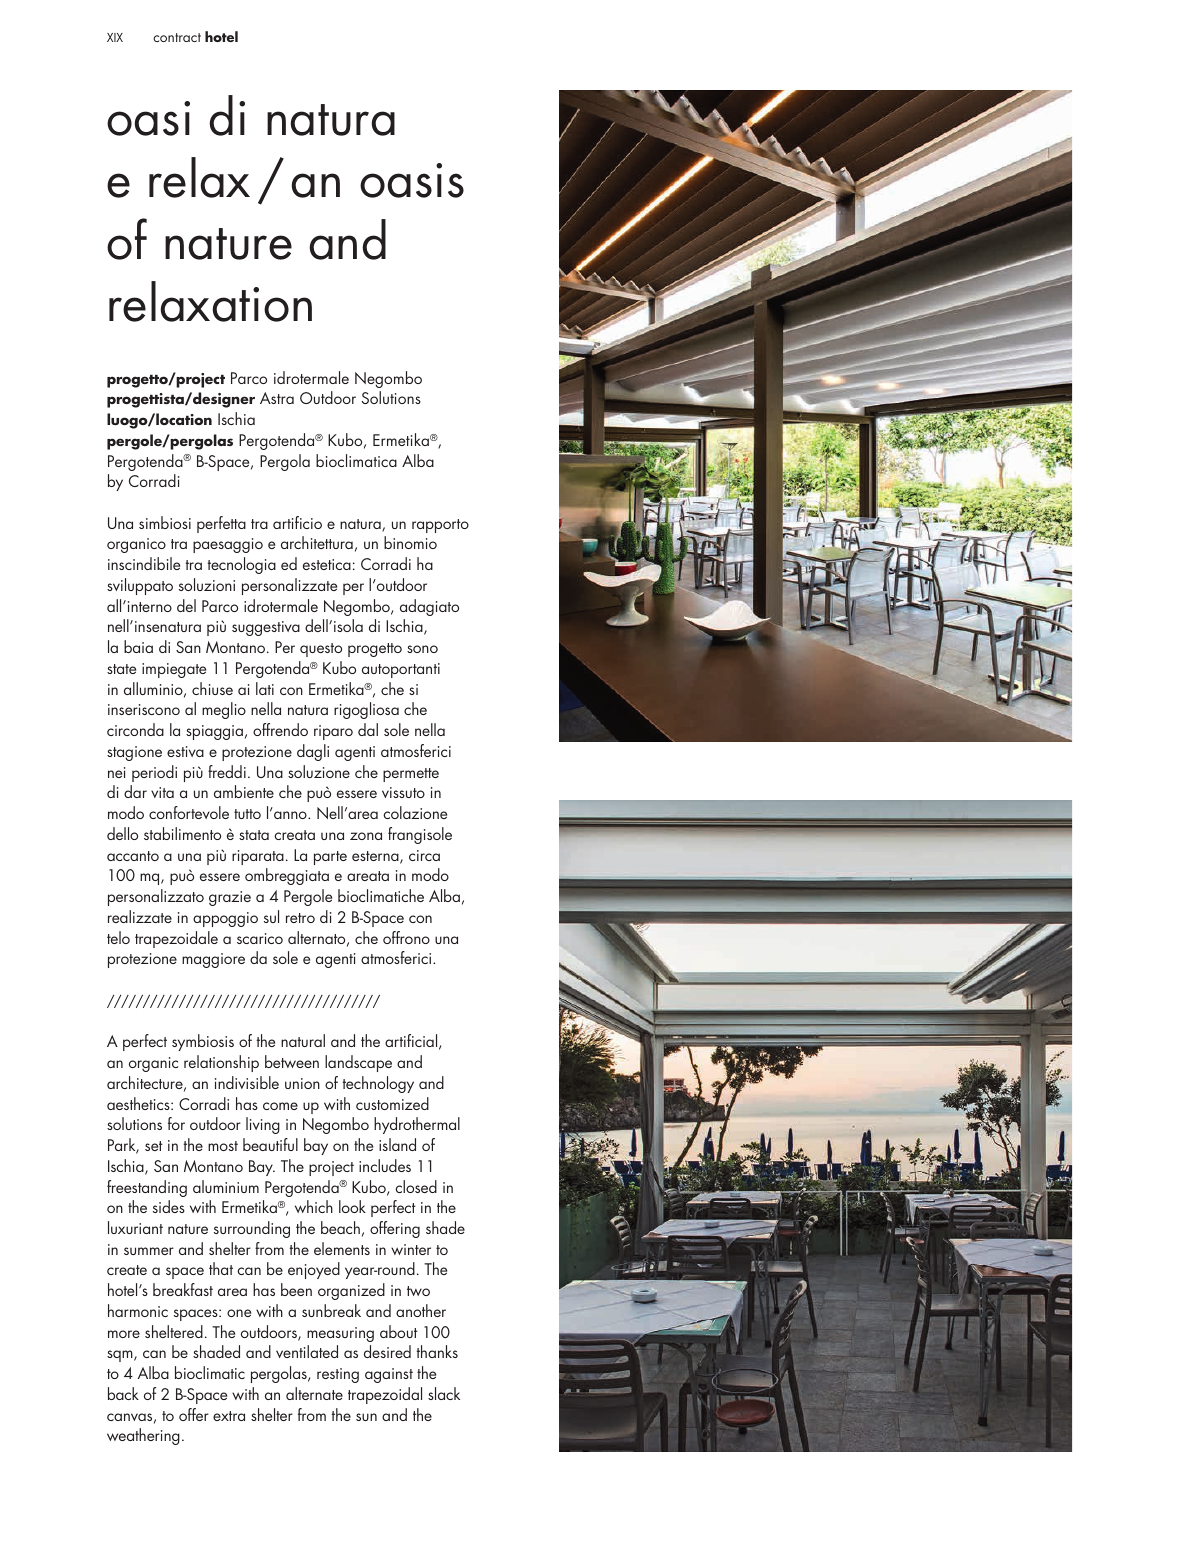 This screenshot has height=1542, width=1179. I want to click on contract, so click(177, 37).
